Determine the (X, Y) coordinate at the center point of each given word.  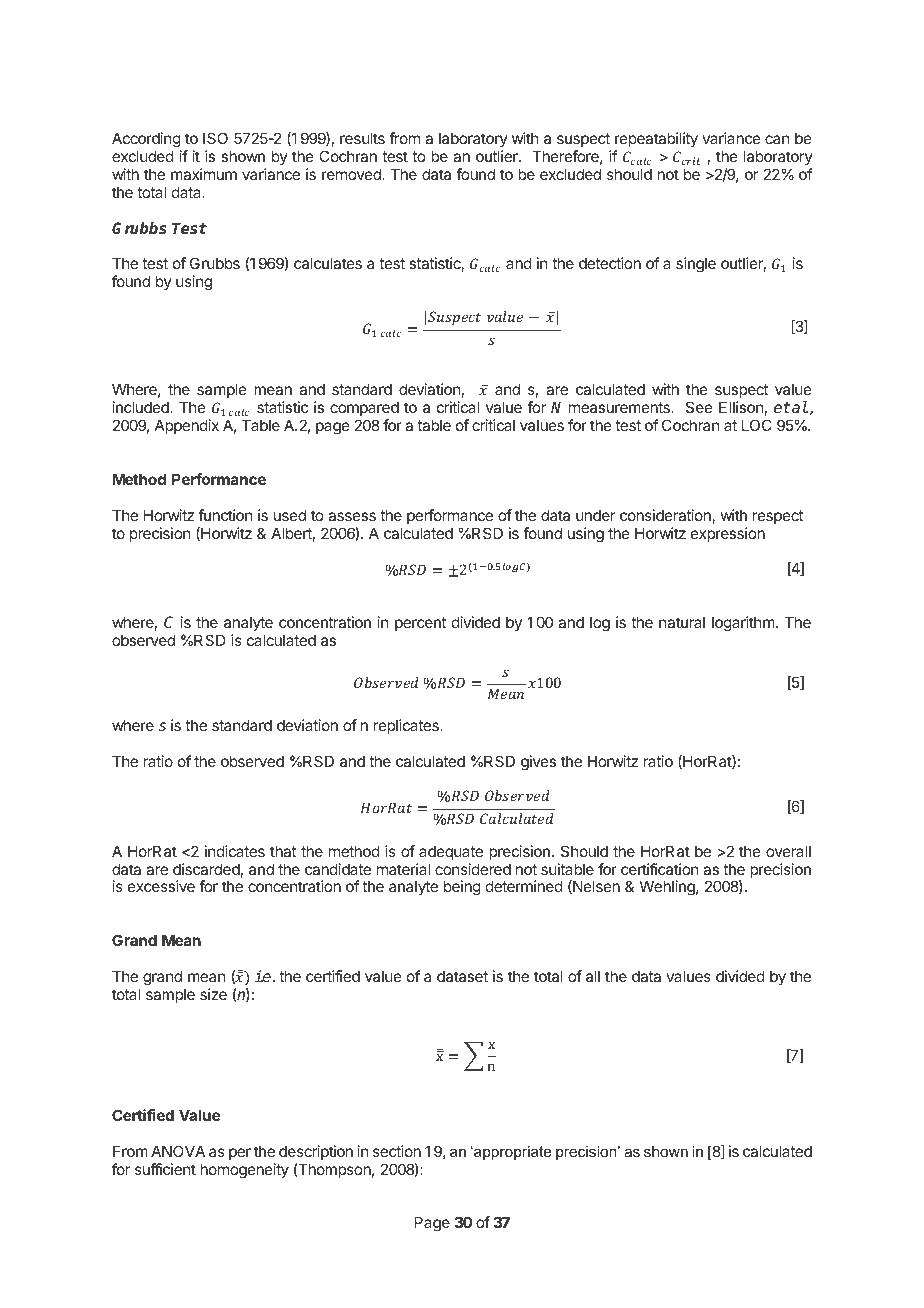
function (225, 515)
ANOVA (178, 1151)
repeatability (656, 139)
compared (364, 408)
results (362, 138)
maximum (204, 174)
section (397, 1151)
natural (682, 622)
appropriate (511, 1153)
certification (659, 869)
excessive (161, 886)
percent (420, 624)
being (462, 888)
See (699, 407)
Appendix (187, 426)
